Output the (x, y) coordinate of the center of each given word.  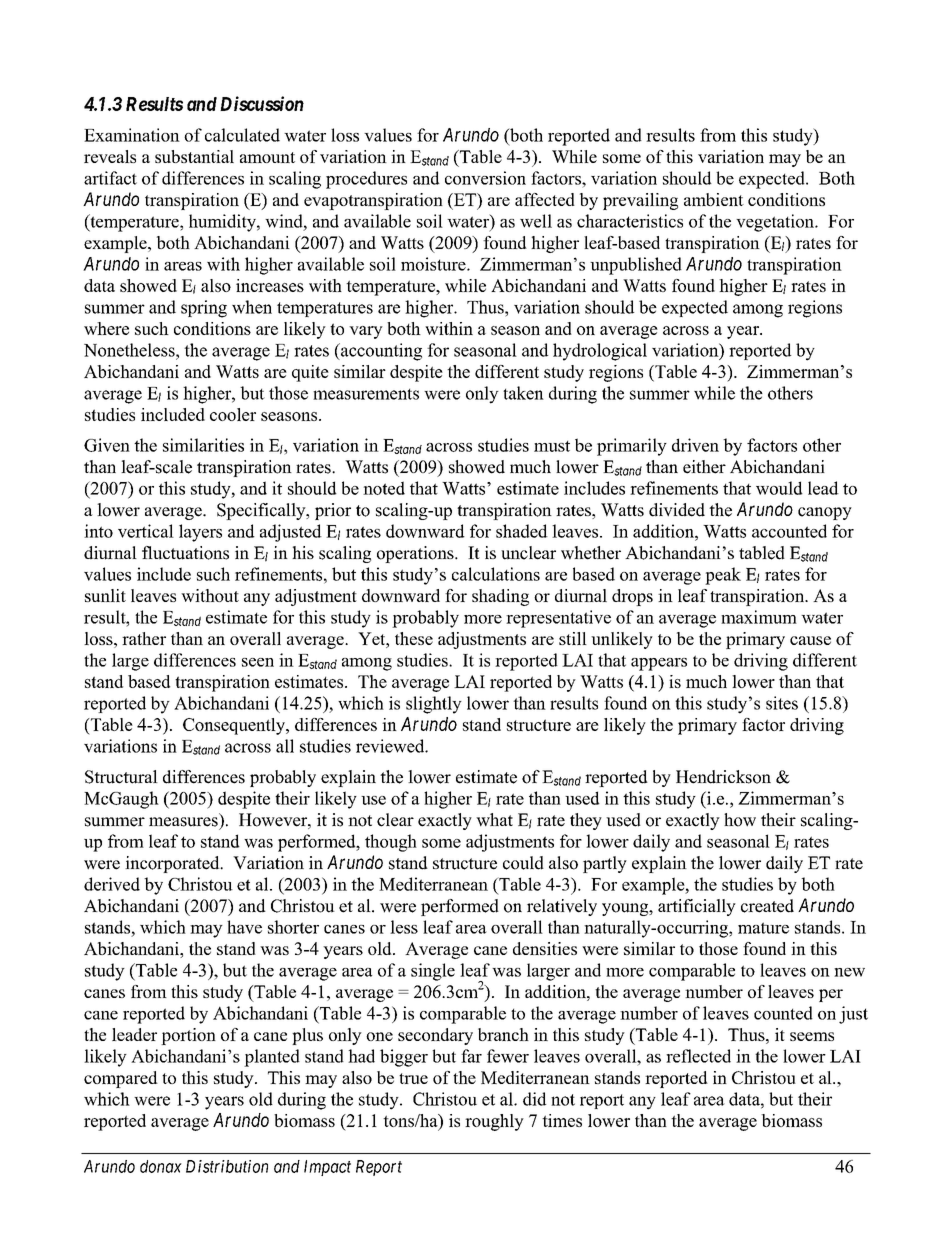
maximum (759, 617)
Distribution (227, 1166)
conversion (485, 178)
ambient (714, 199)
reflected (698, 1056)
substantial (194, 156)
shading (500, 597)
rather (144, 638)
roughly (494, 1122)
